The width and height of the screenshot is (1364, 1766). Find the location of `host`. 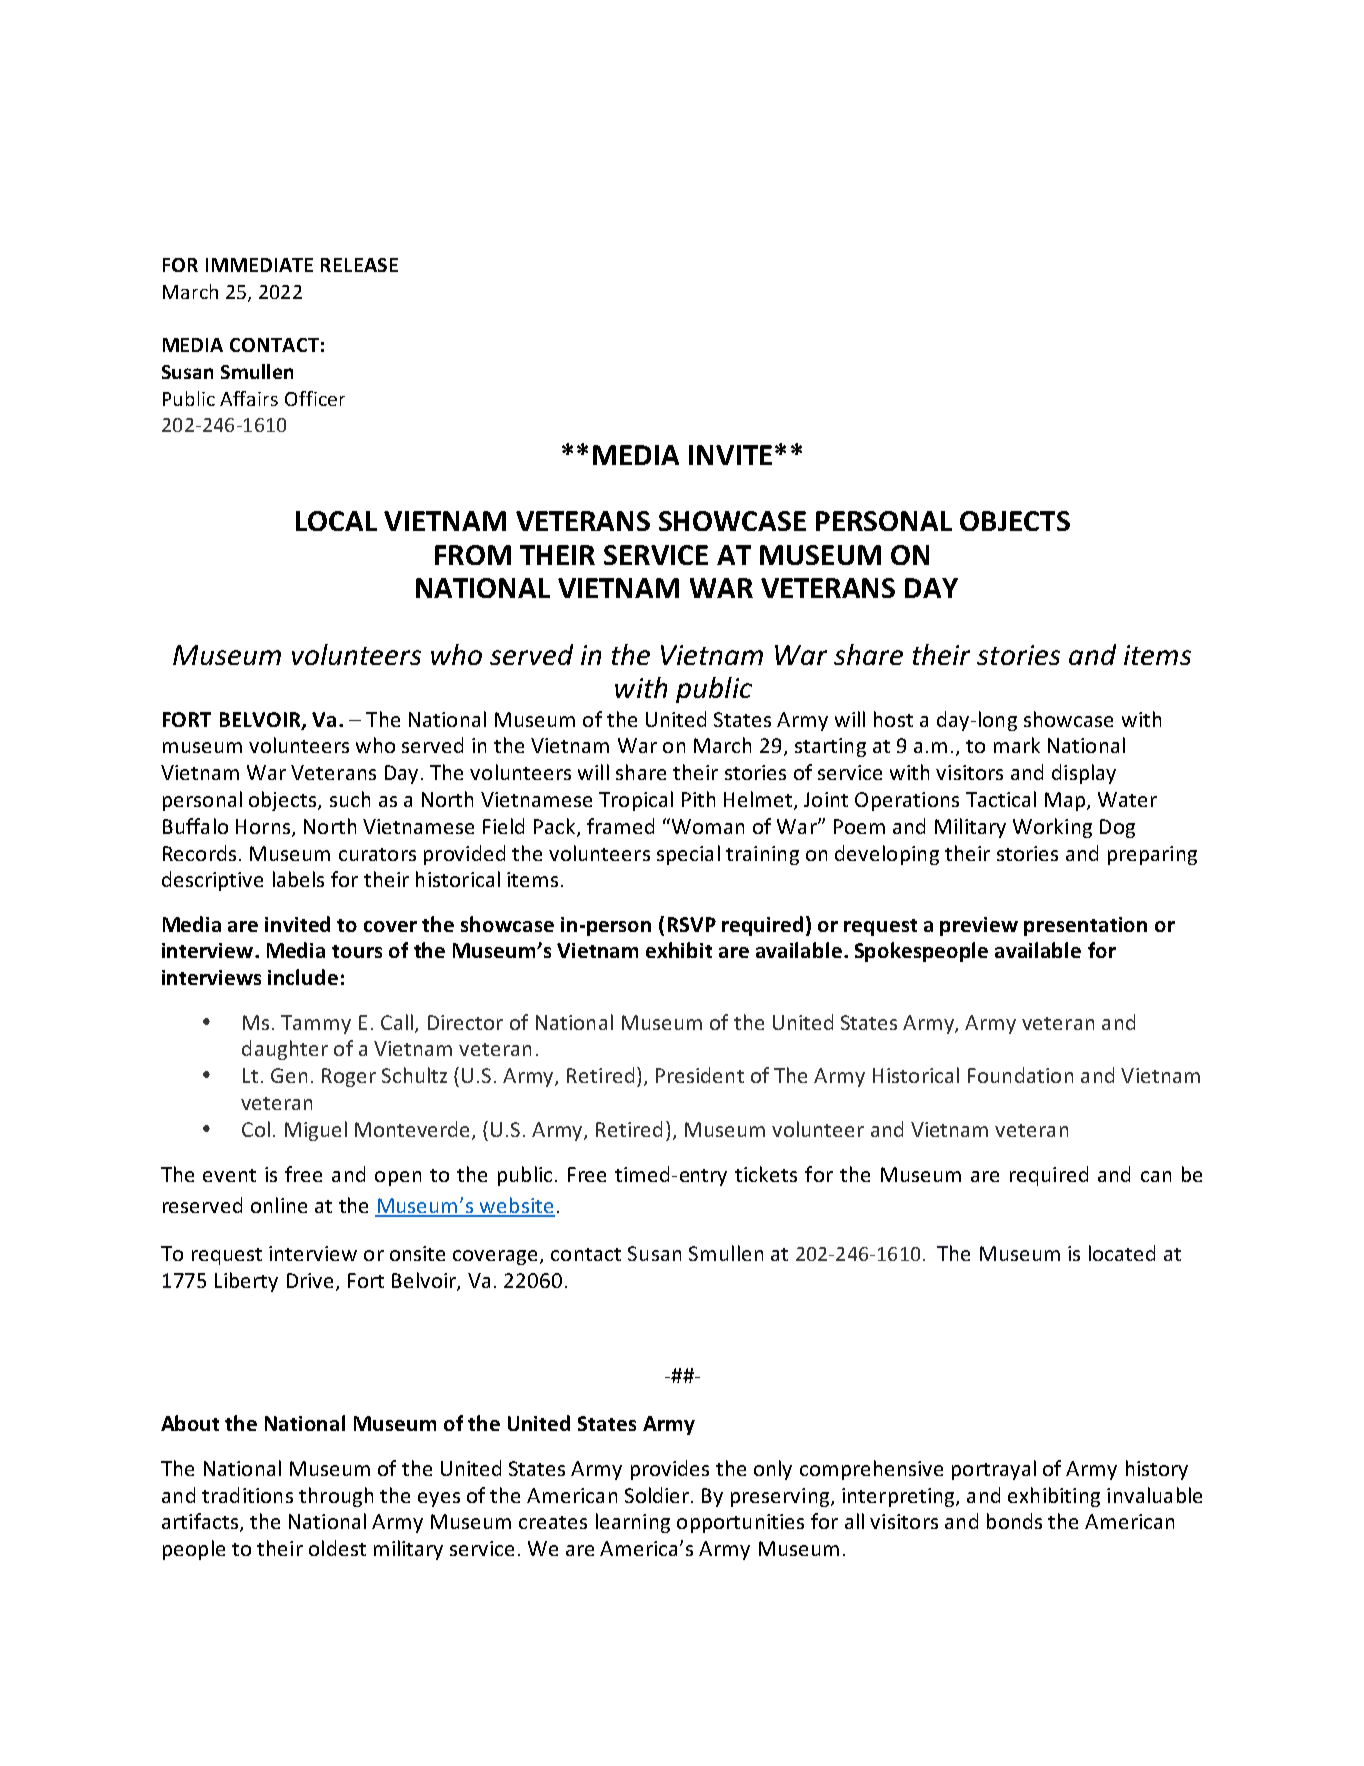

host is located at coordinates (893, 719).
